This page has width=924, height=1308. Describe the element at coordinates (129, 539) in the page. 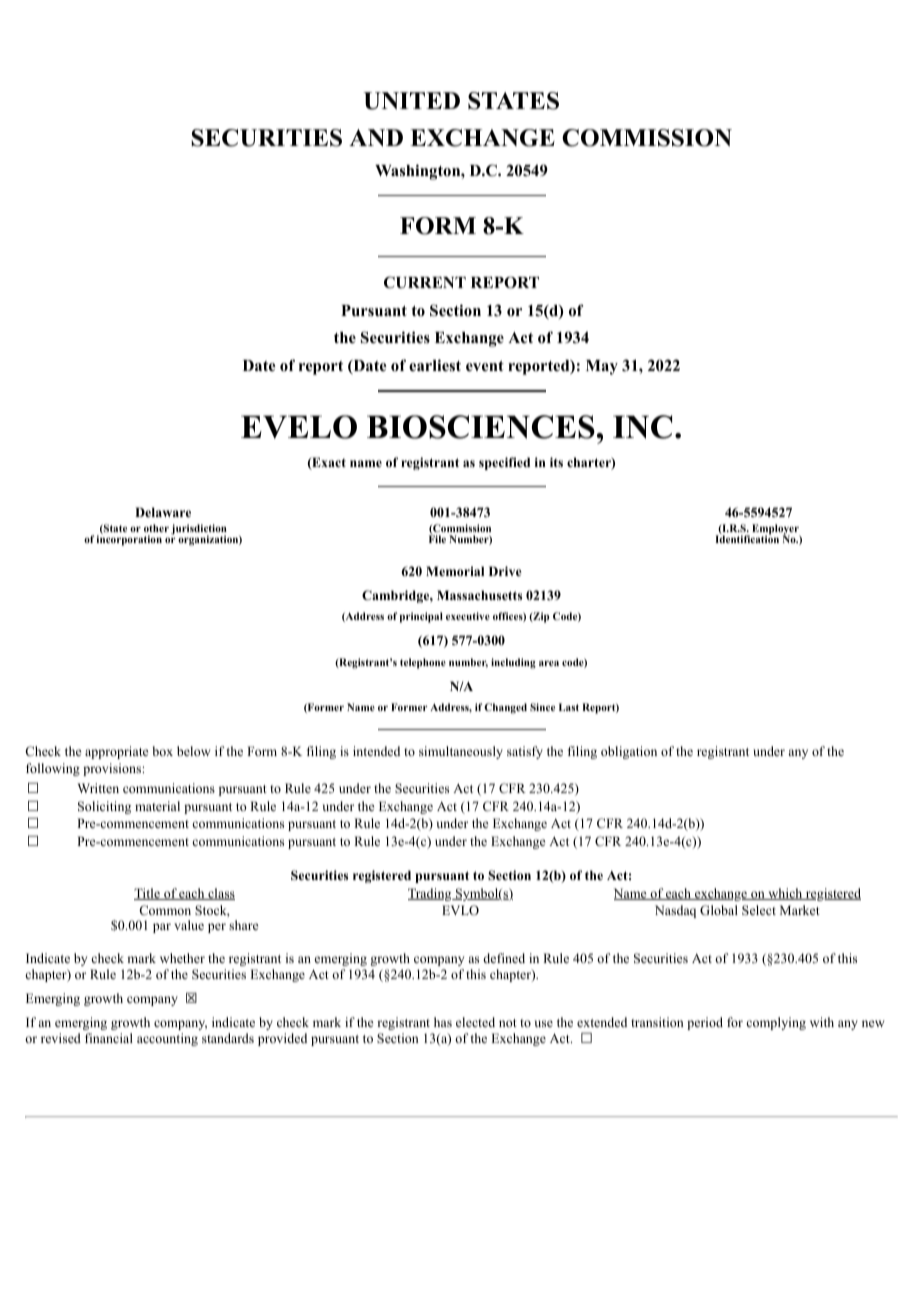

I see `incorporation` at that location.
